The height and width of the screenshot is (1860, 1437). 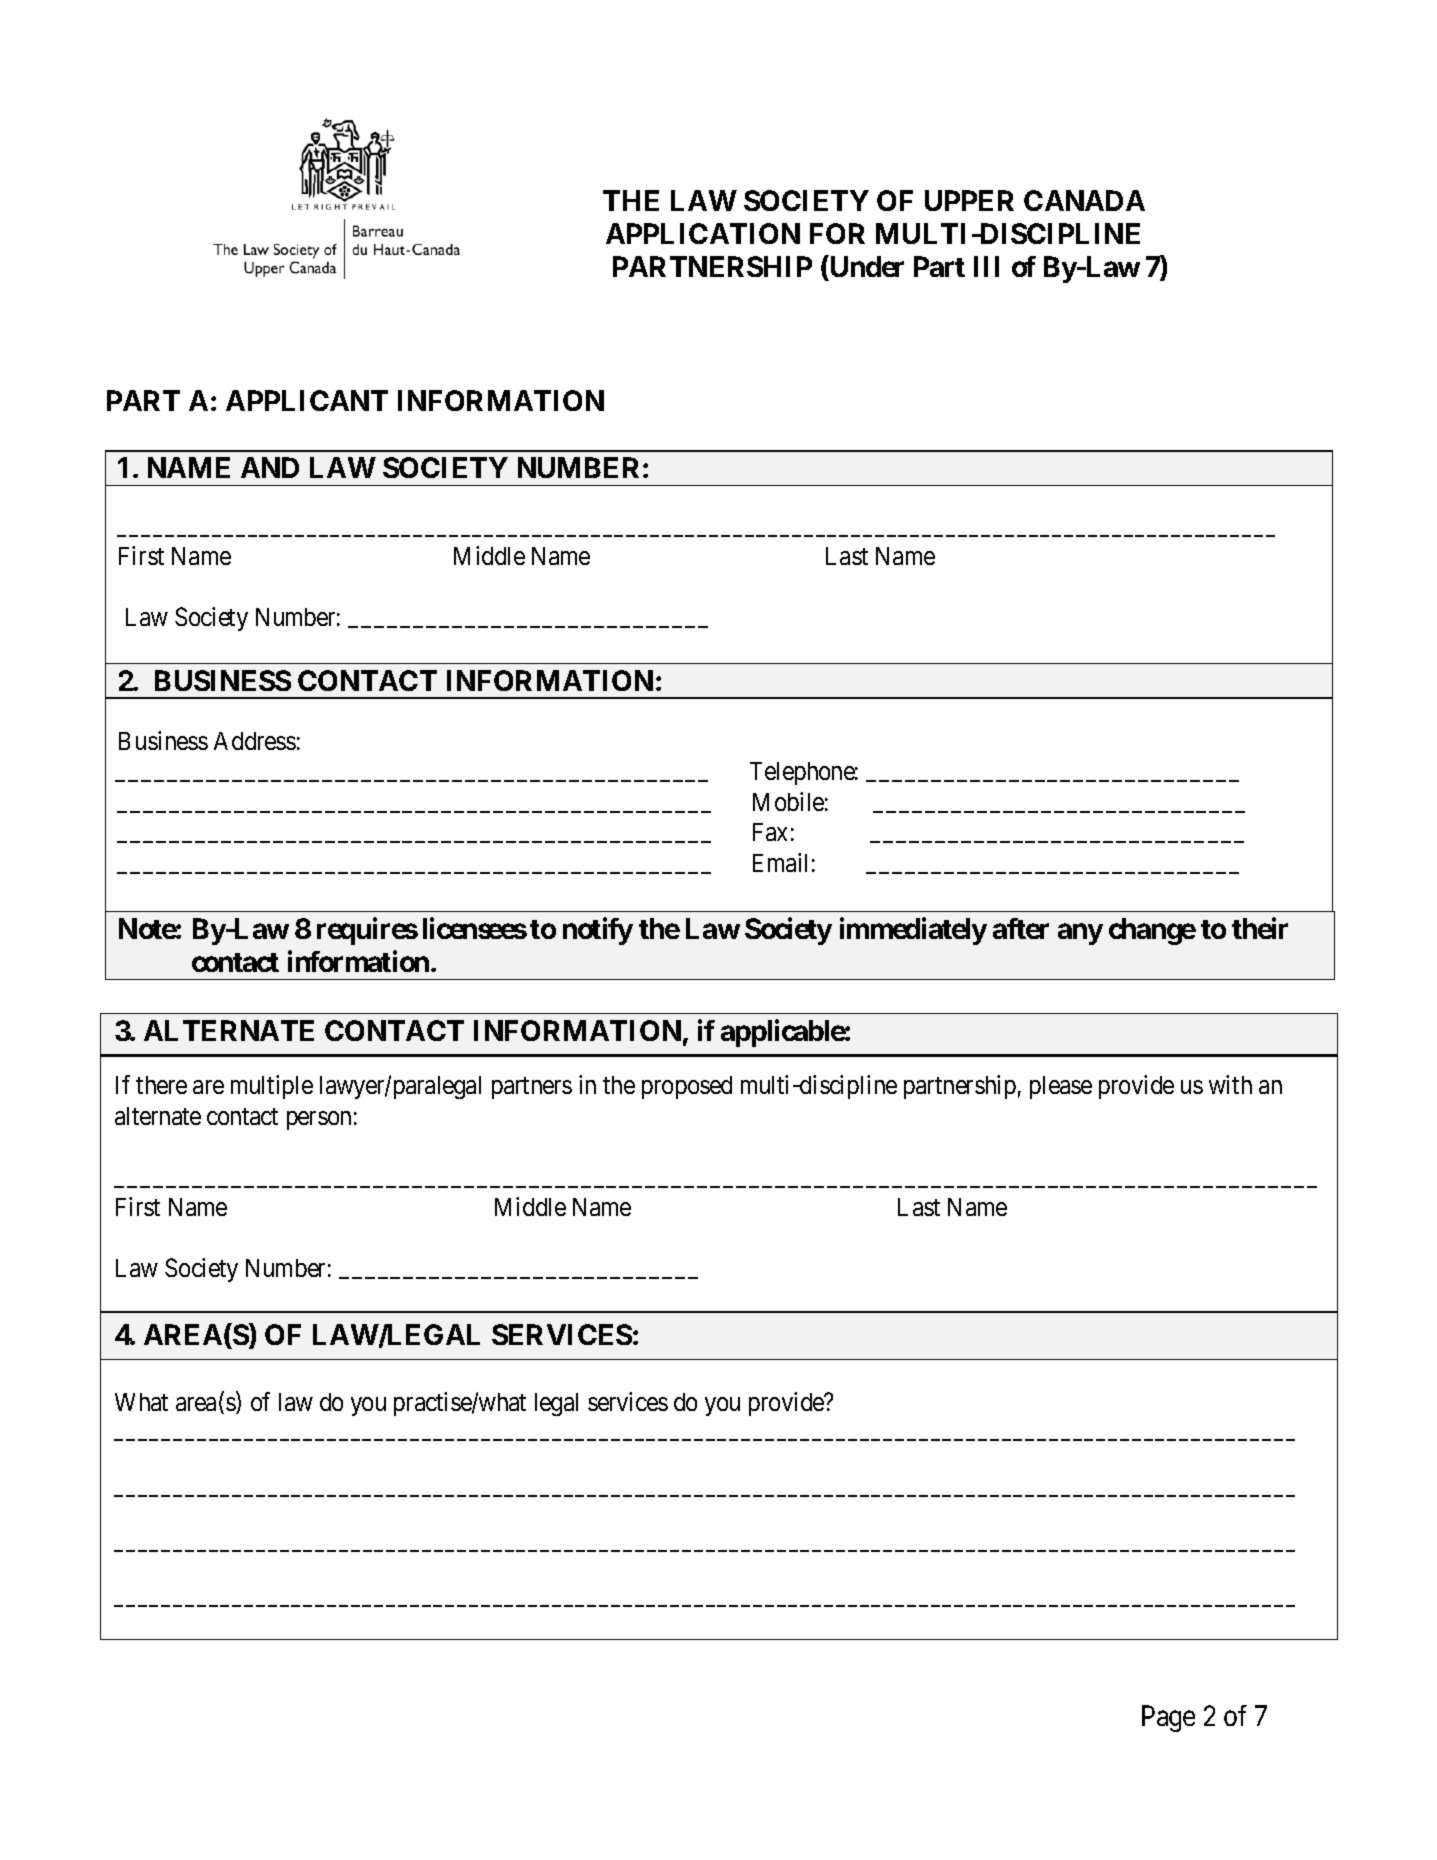 I want to click on notify, so click(x=598, y=931).
